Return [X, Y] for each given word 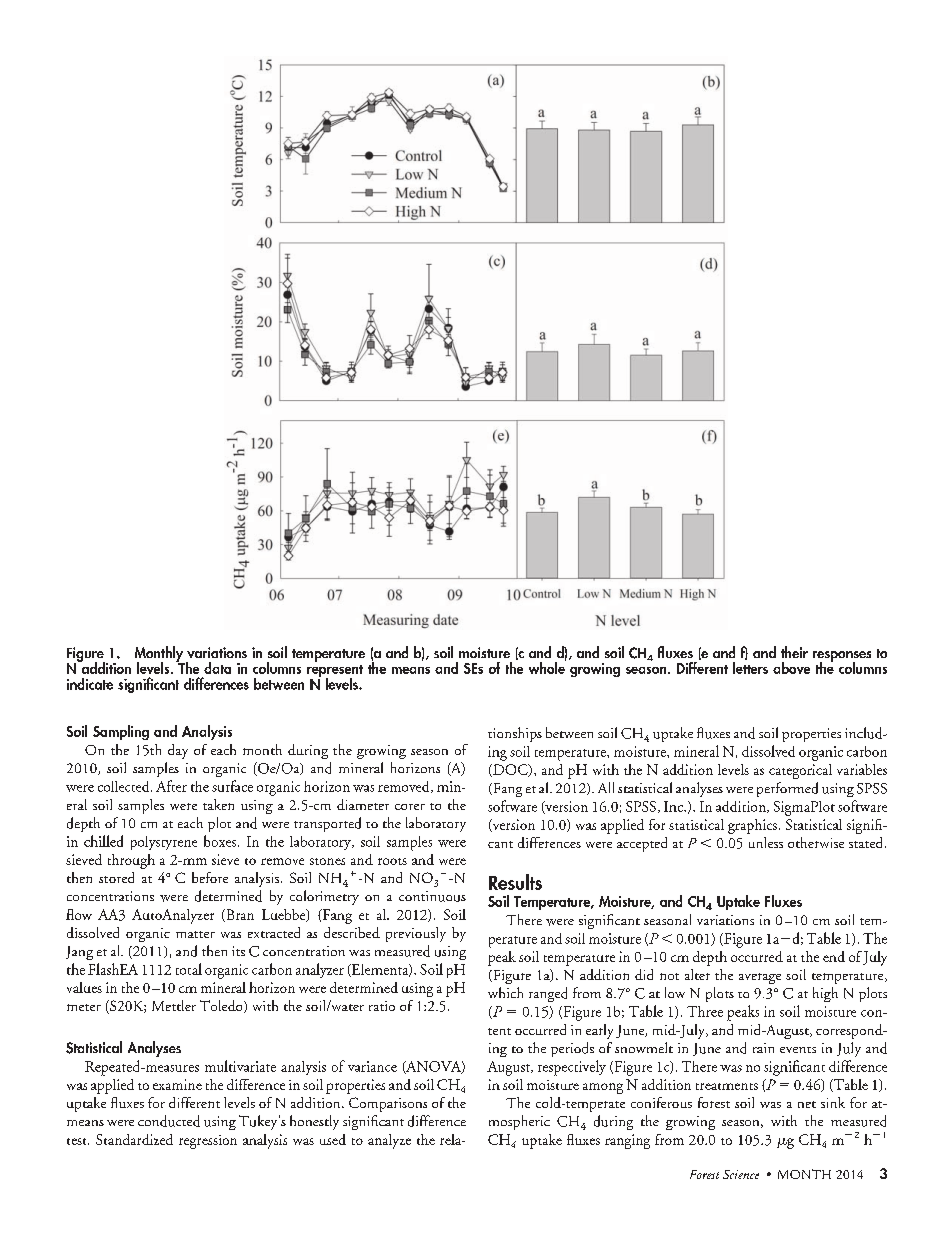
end [834, 956]
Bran [239, 915]
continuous [432, 896]
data [217, 668]
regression [208, 1142]
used [333, 1139]
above [791, 668]
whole [547, 666]
